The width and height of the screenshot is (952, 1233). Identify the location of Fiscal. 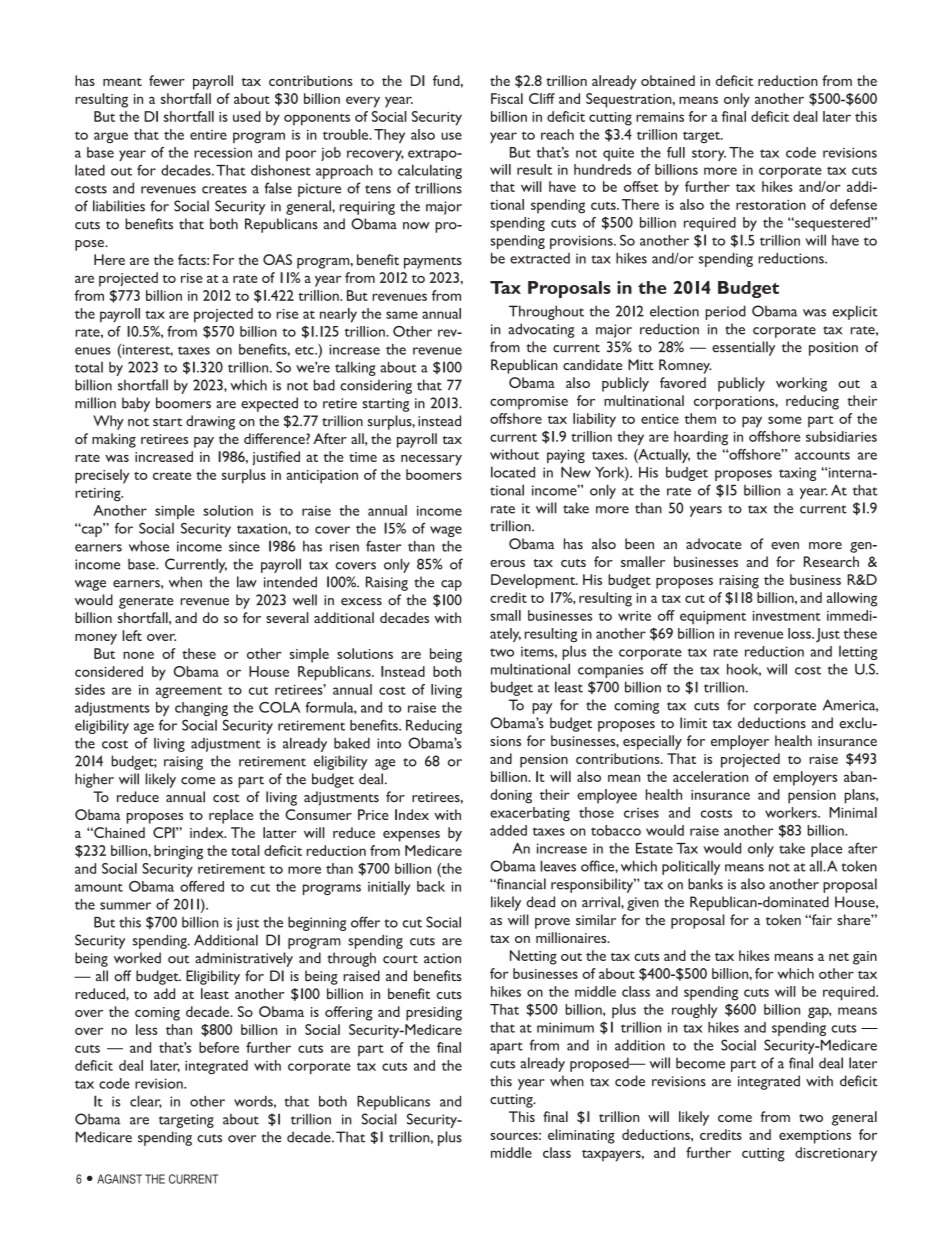
(507, 98).
